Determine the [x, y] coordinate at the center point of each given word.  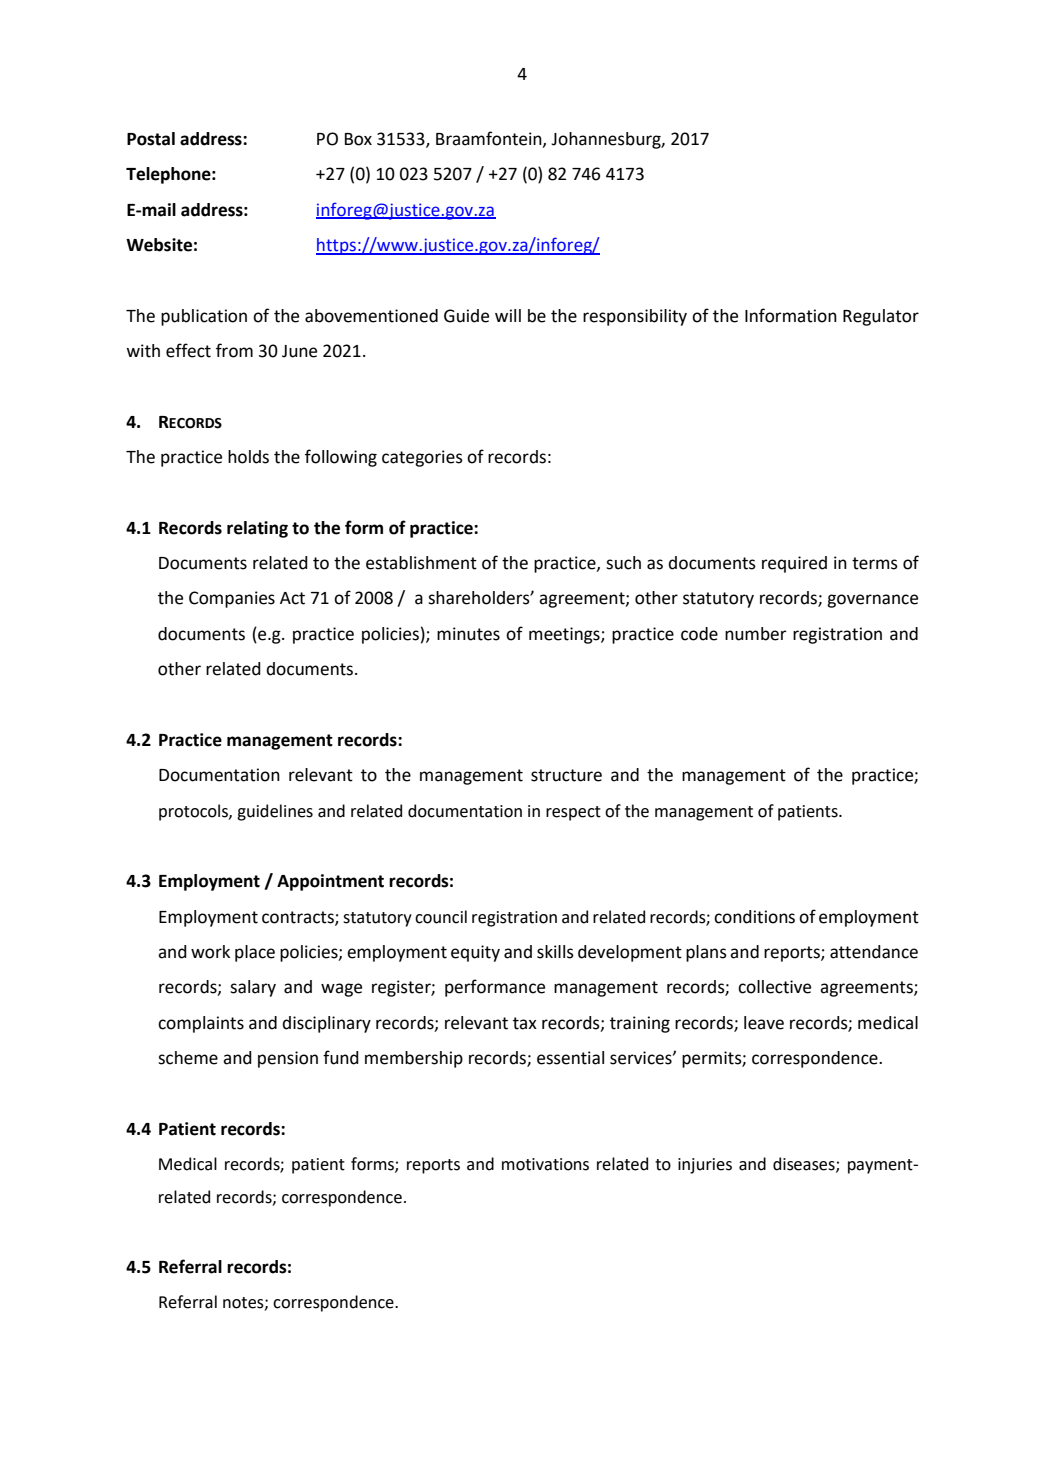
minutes [468, 634]
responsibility [635, 317]
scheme [188, 1058]
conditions [754, 917]
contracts [299, 918]
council [441, 917]
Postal [151, 139]
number [756, 634]
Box [358, 139]
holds [248, 457]
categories [422, 458]
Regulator [881, 317]
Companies [232, 599]
